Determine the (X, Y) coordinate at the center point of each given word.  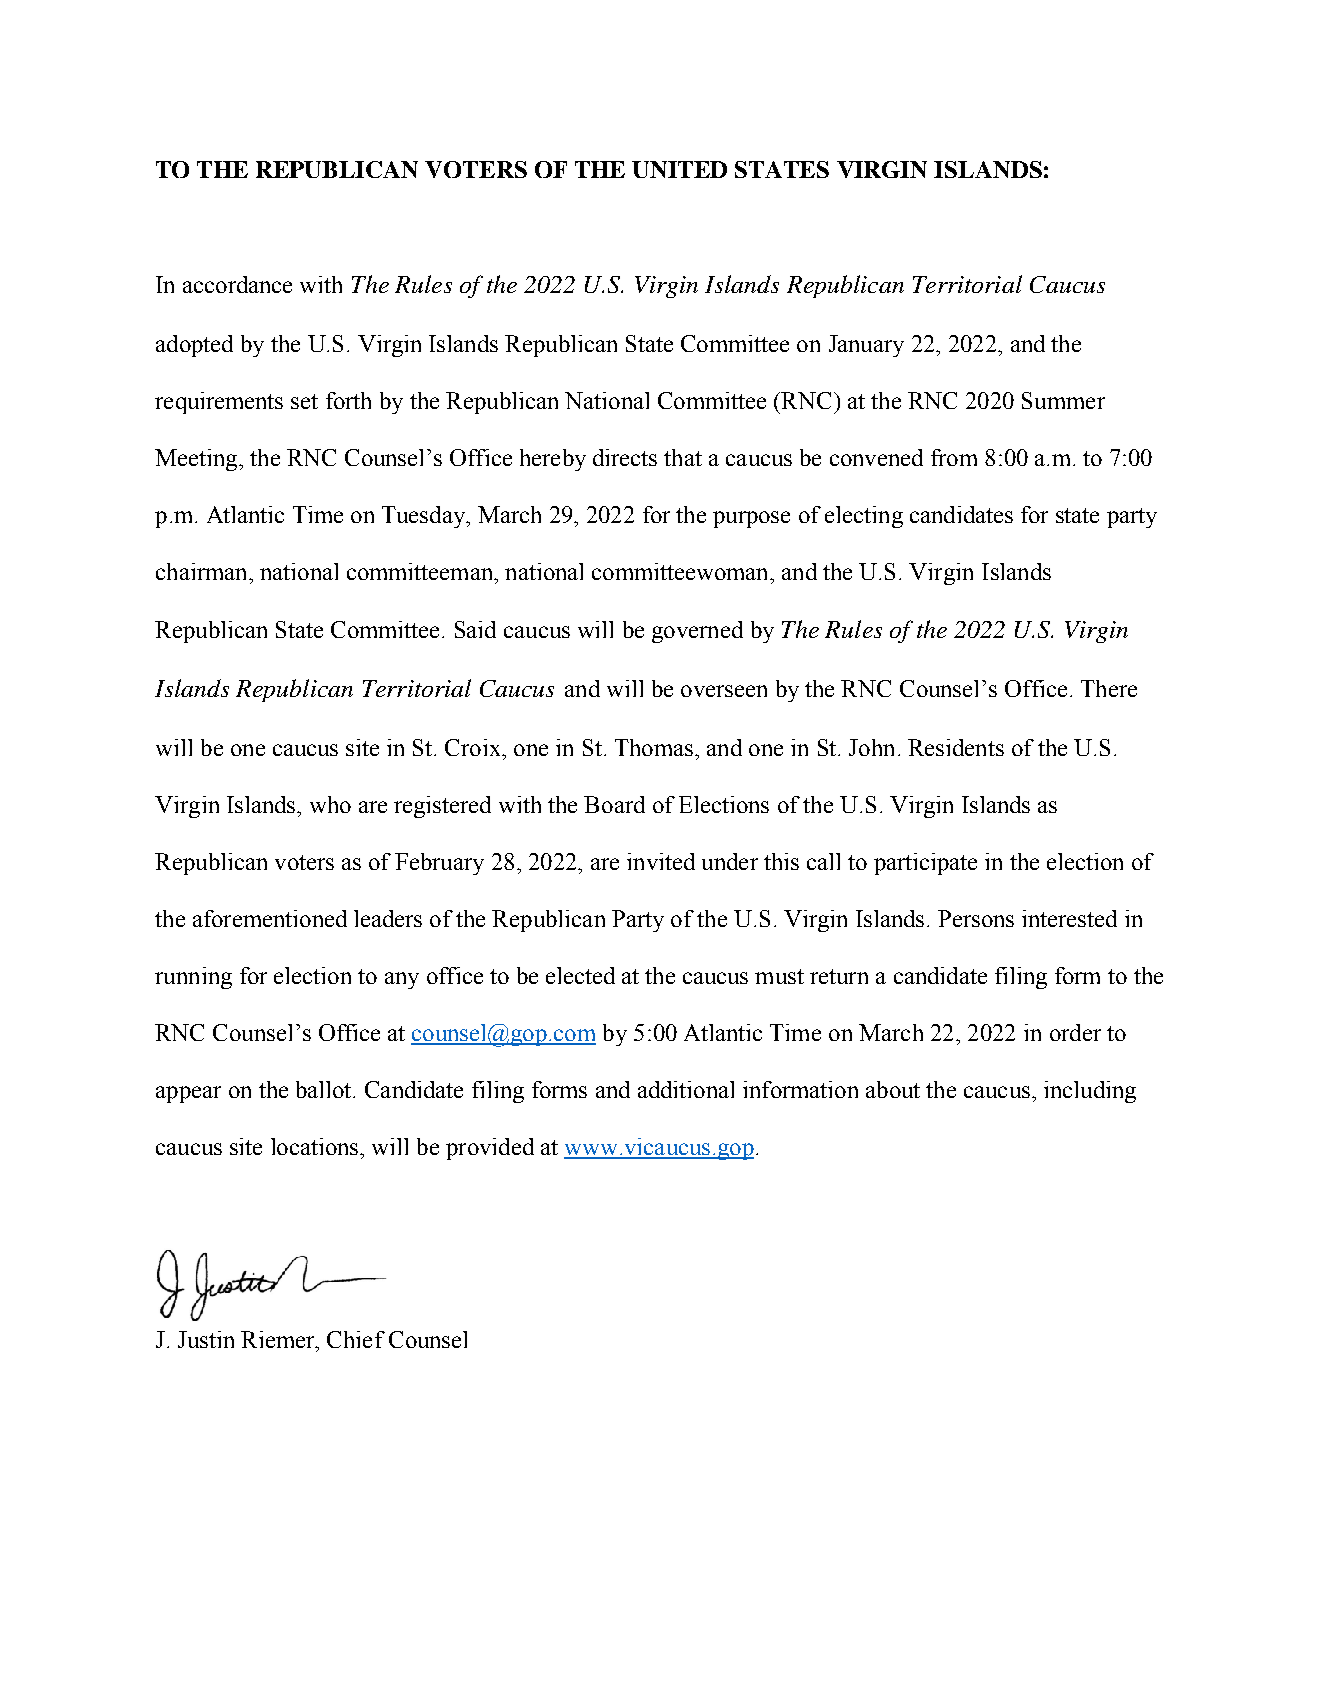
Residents (956, 747)
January (866, 346)
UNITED (679, 169)
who (330, 804)
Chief (356, 1339)
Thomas (654, 747)
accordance (237, 284)
